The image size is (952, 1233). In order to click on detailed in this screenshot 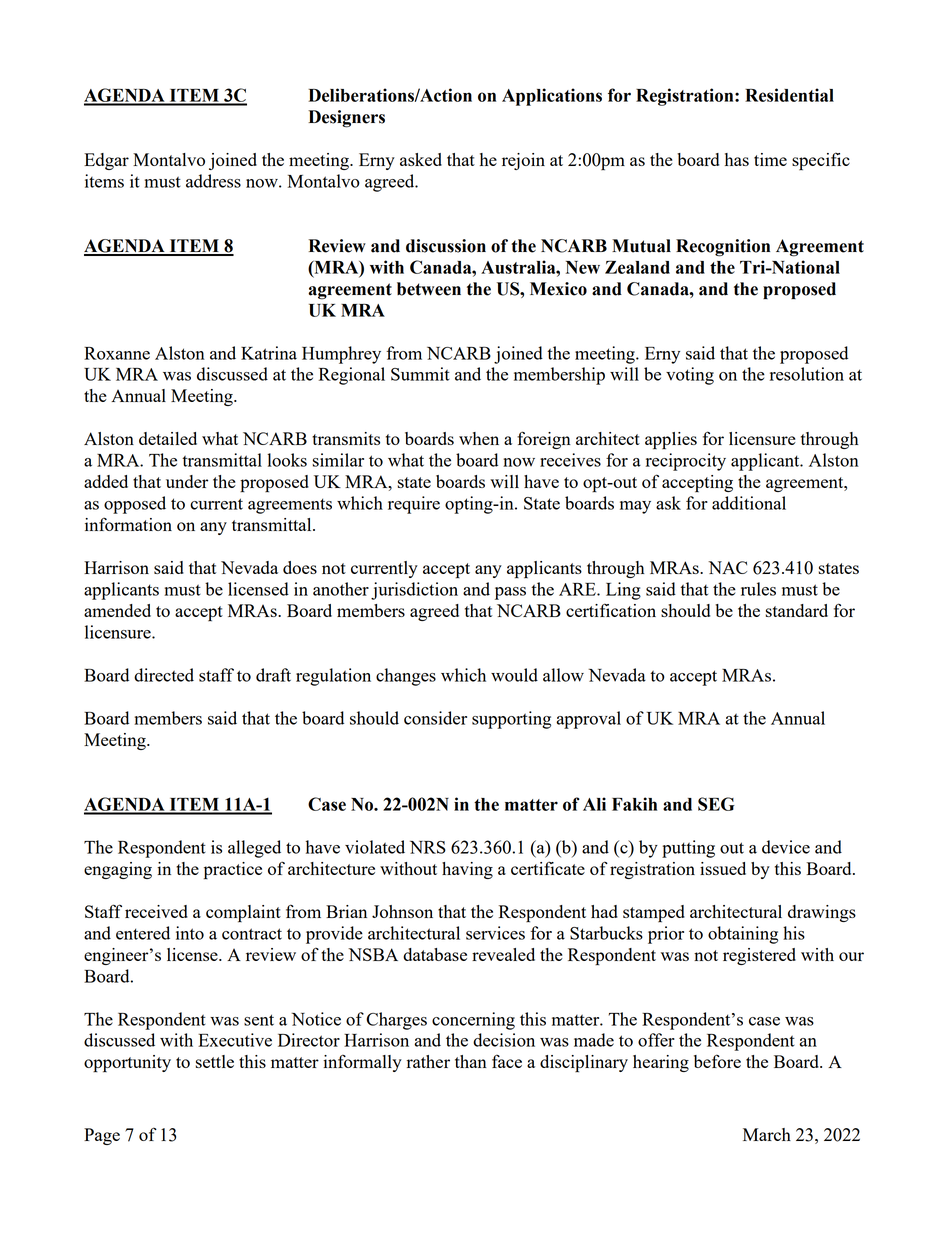, I will do `click(168, 438)`.
